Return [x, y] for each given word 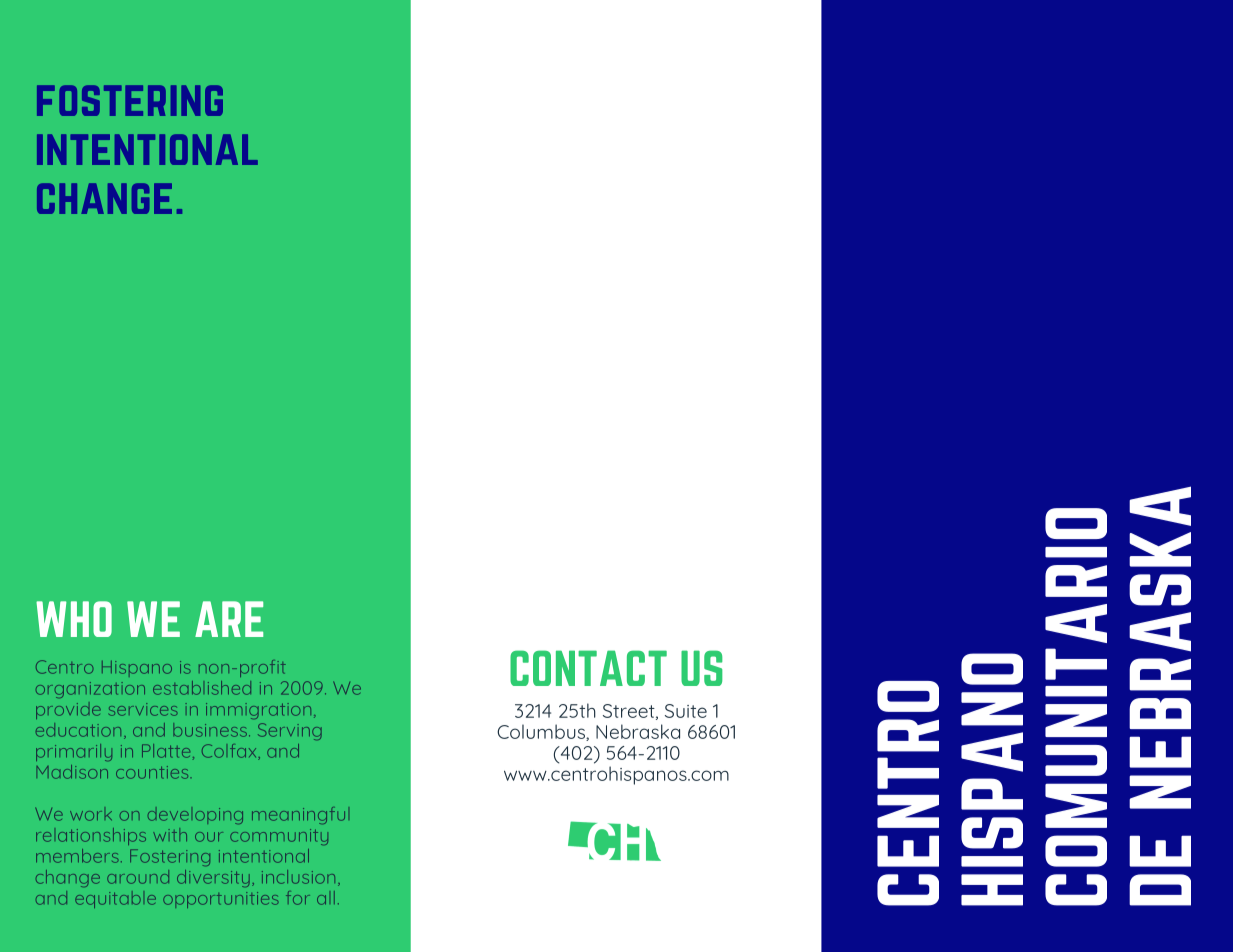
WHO [74, 619]
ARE [229, 619]
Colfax [230, 752]
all [326, 898]
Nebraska [638, 731]
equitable [115, 899]
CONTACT [588, 668]
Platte [166, 751]
